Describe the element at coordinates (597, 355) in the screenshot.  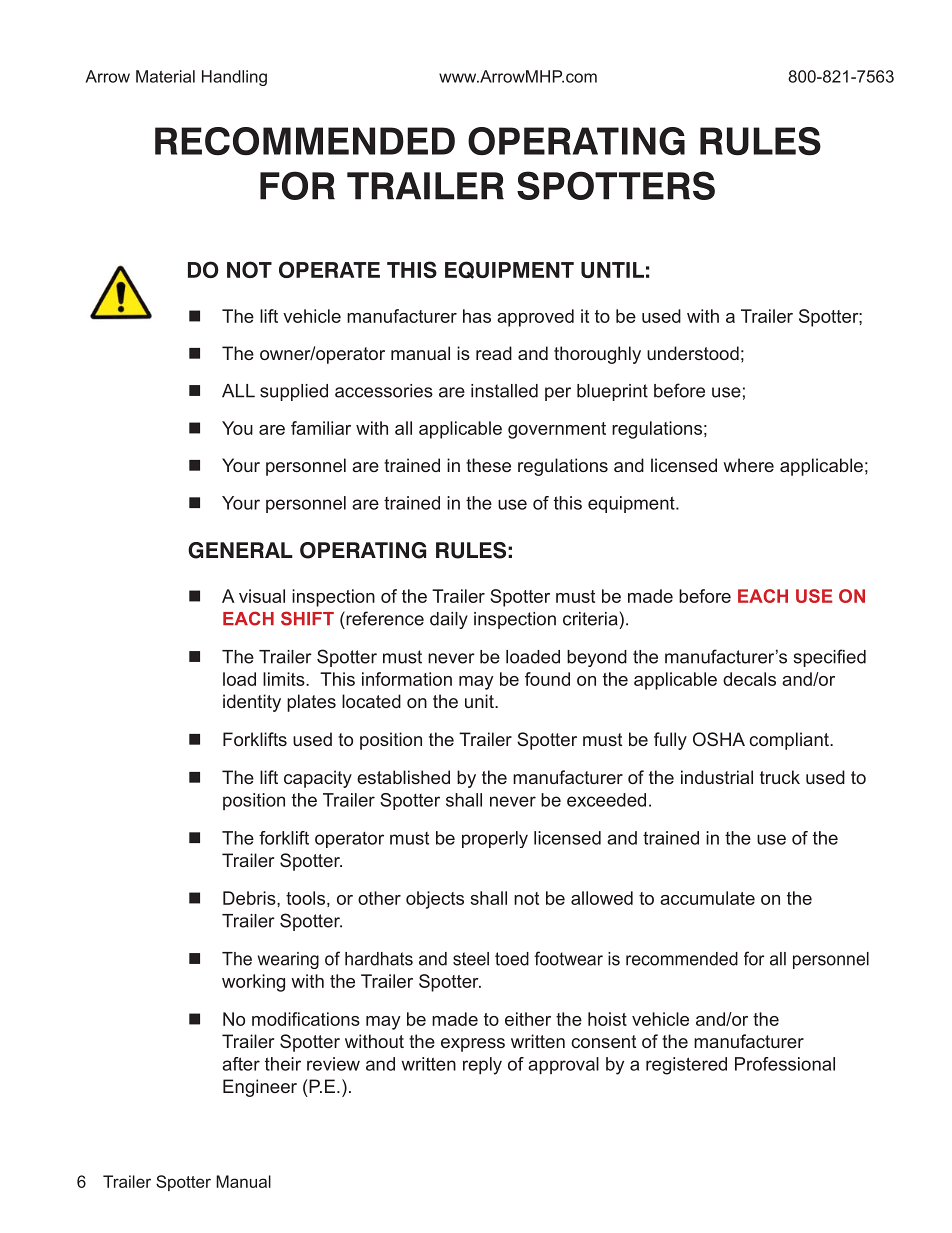
I see `thoroughly` at that location.
